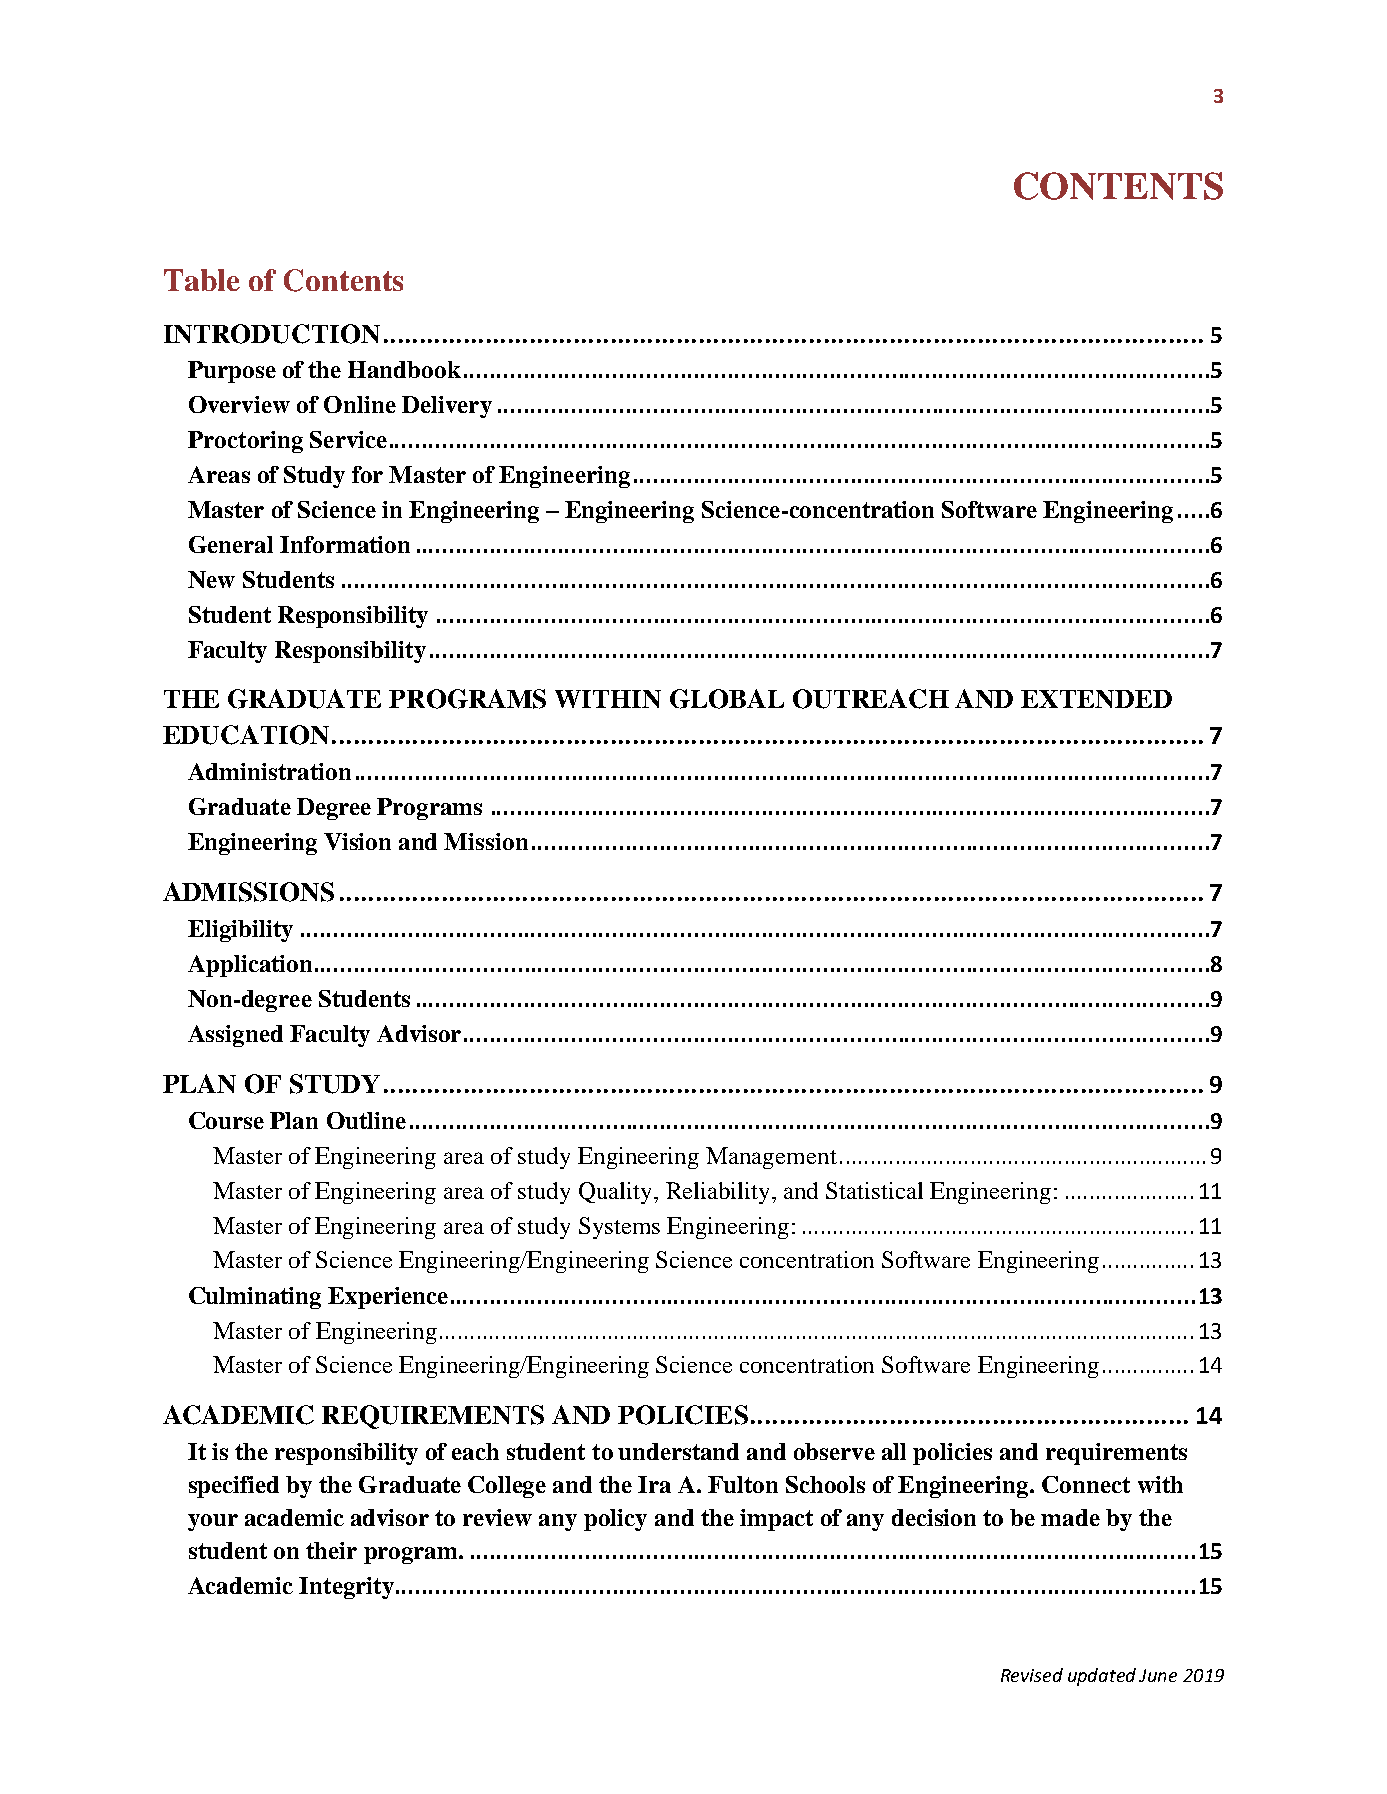  What do you see at coordinates (232, 372) in the image?
I see `Purpose` at bounding box center [232, 372].
